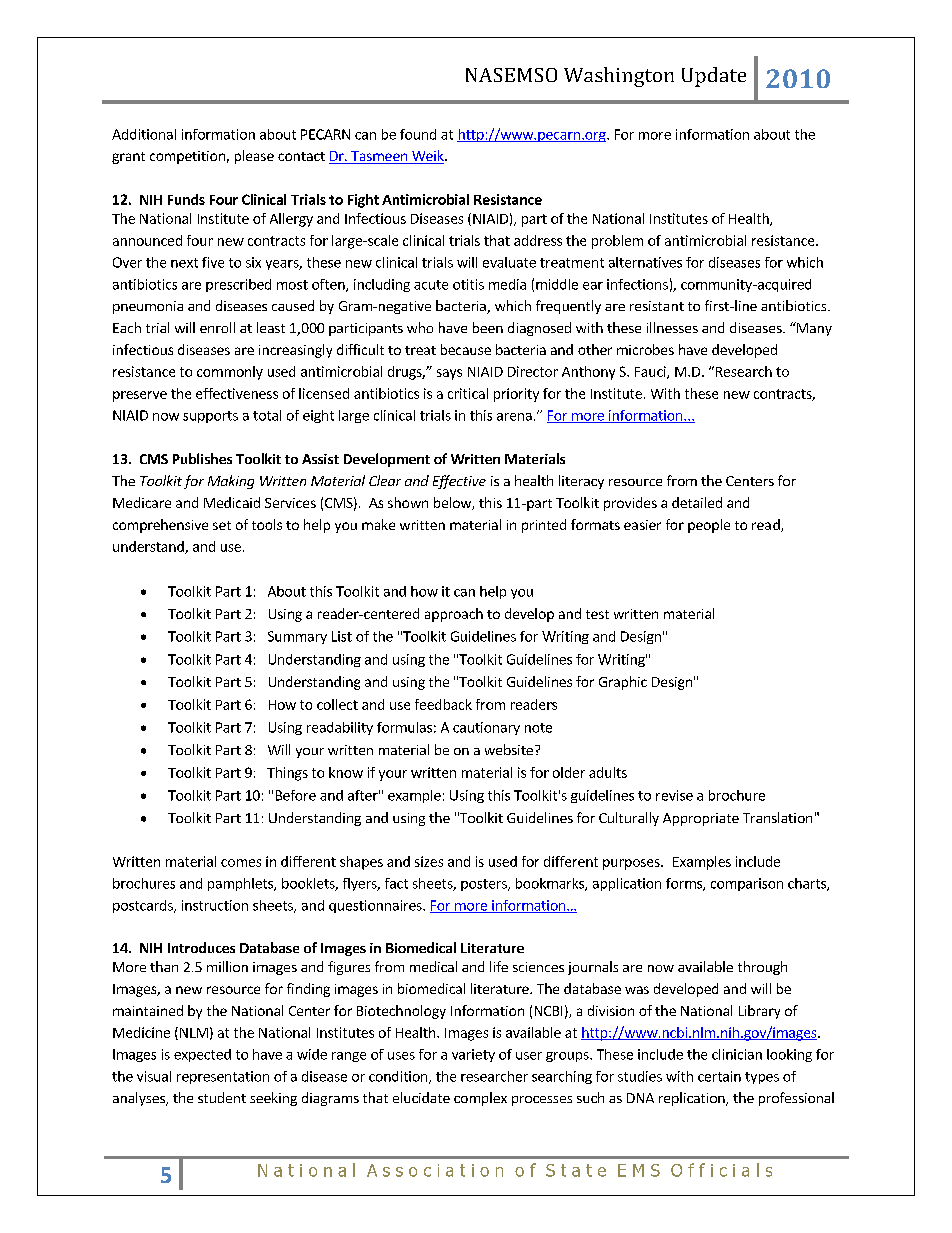 This screenshot has height=1233, width=952. Describe the element at coordinates (719, 1076) in the screenshot. I see `certain` at that location.
